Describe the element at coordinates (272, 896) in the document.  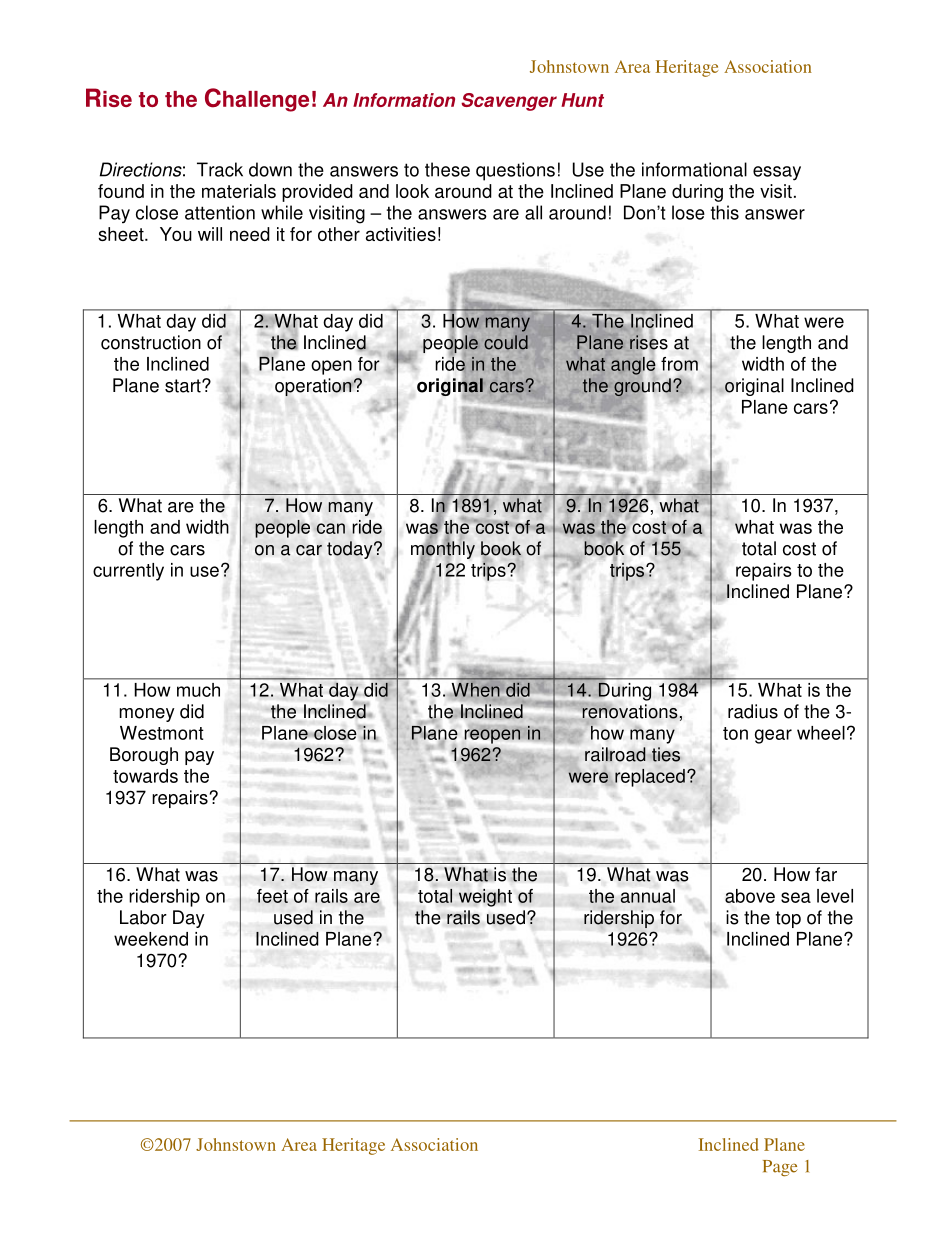
I see `feet` at that location.
